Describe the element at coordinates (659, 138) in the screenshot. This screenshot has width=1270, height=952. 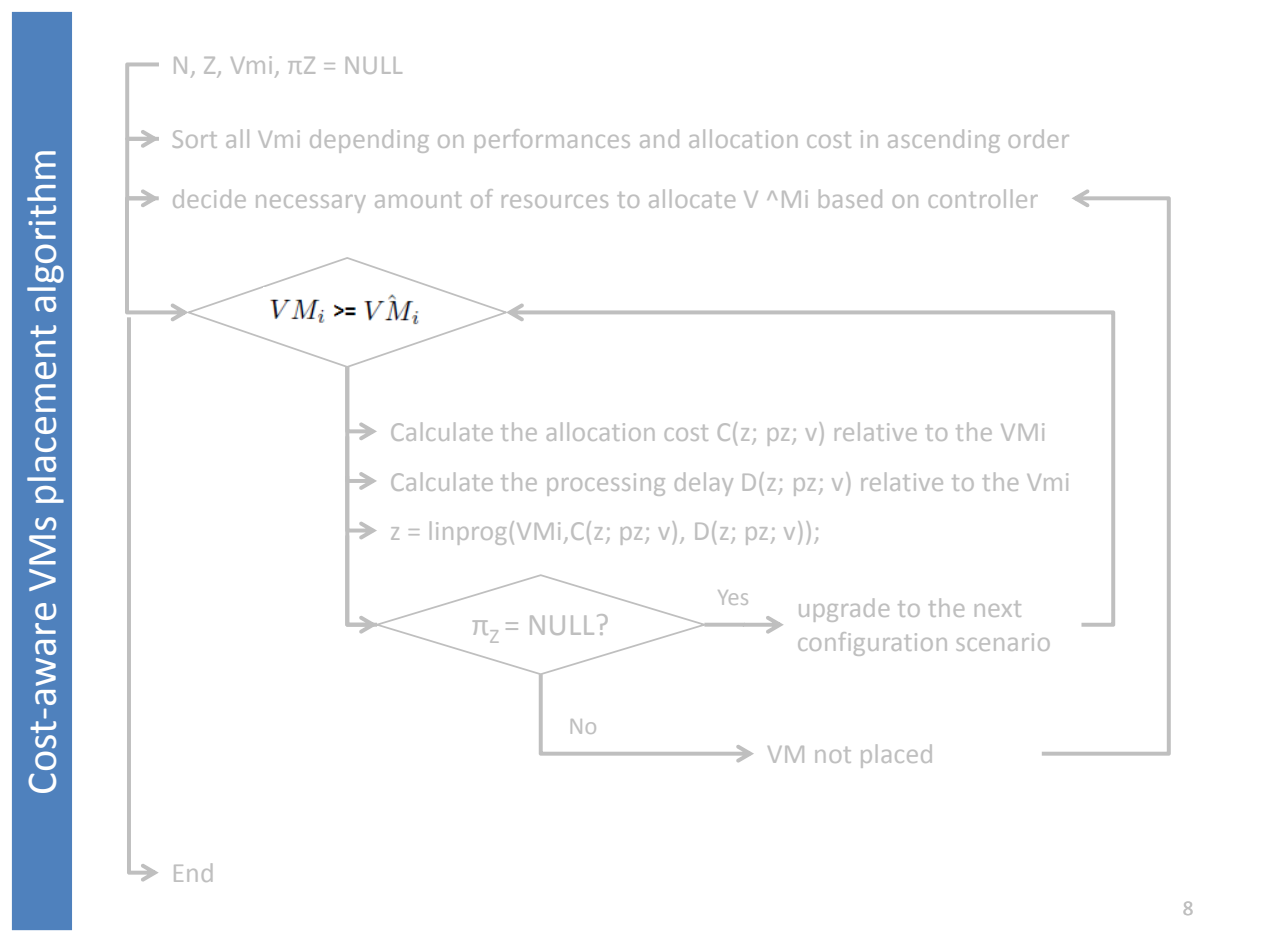
I see `and` at that location.
